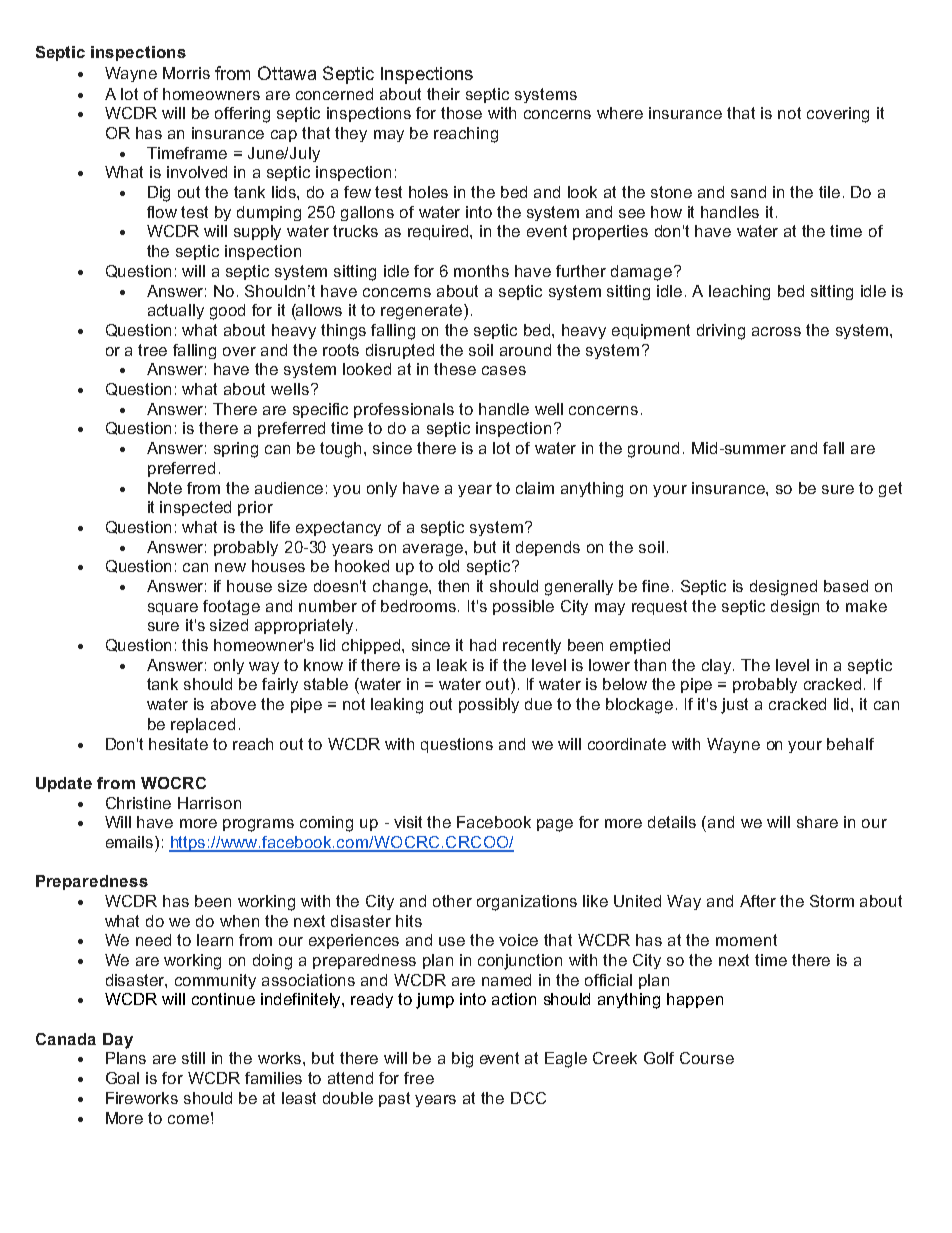 This document has width=952, height=1233. I want to click on Goal, so click(122, 1078).
